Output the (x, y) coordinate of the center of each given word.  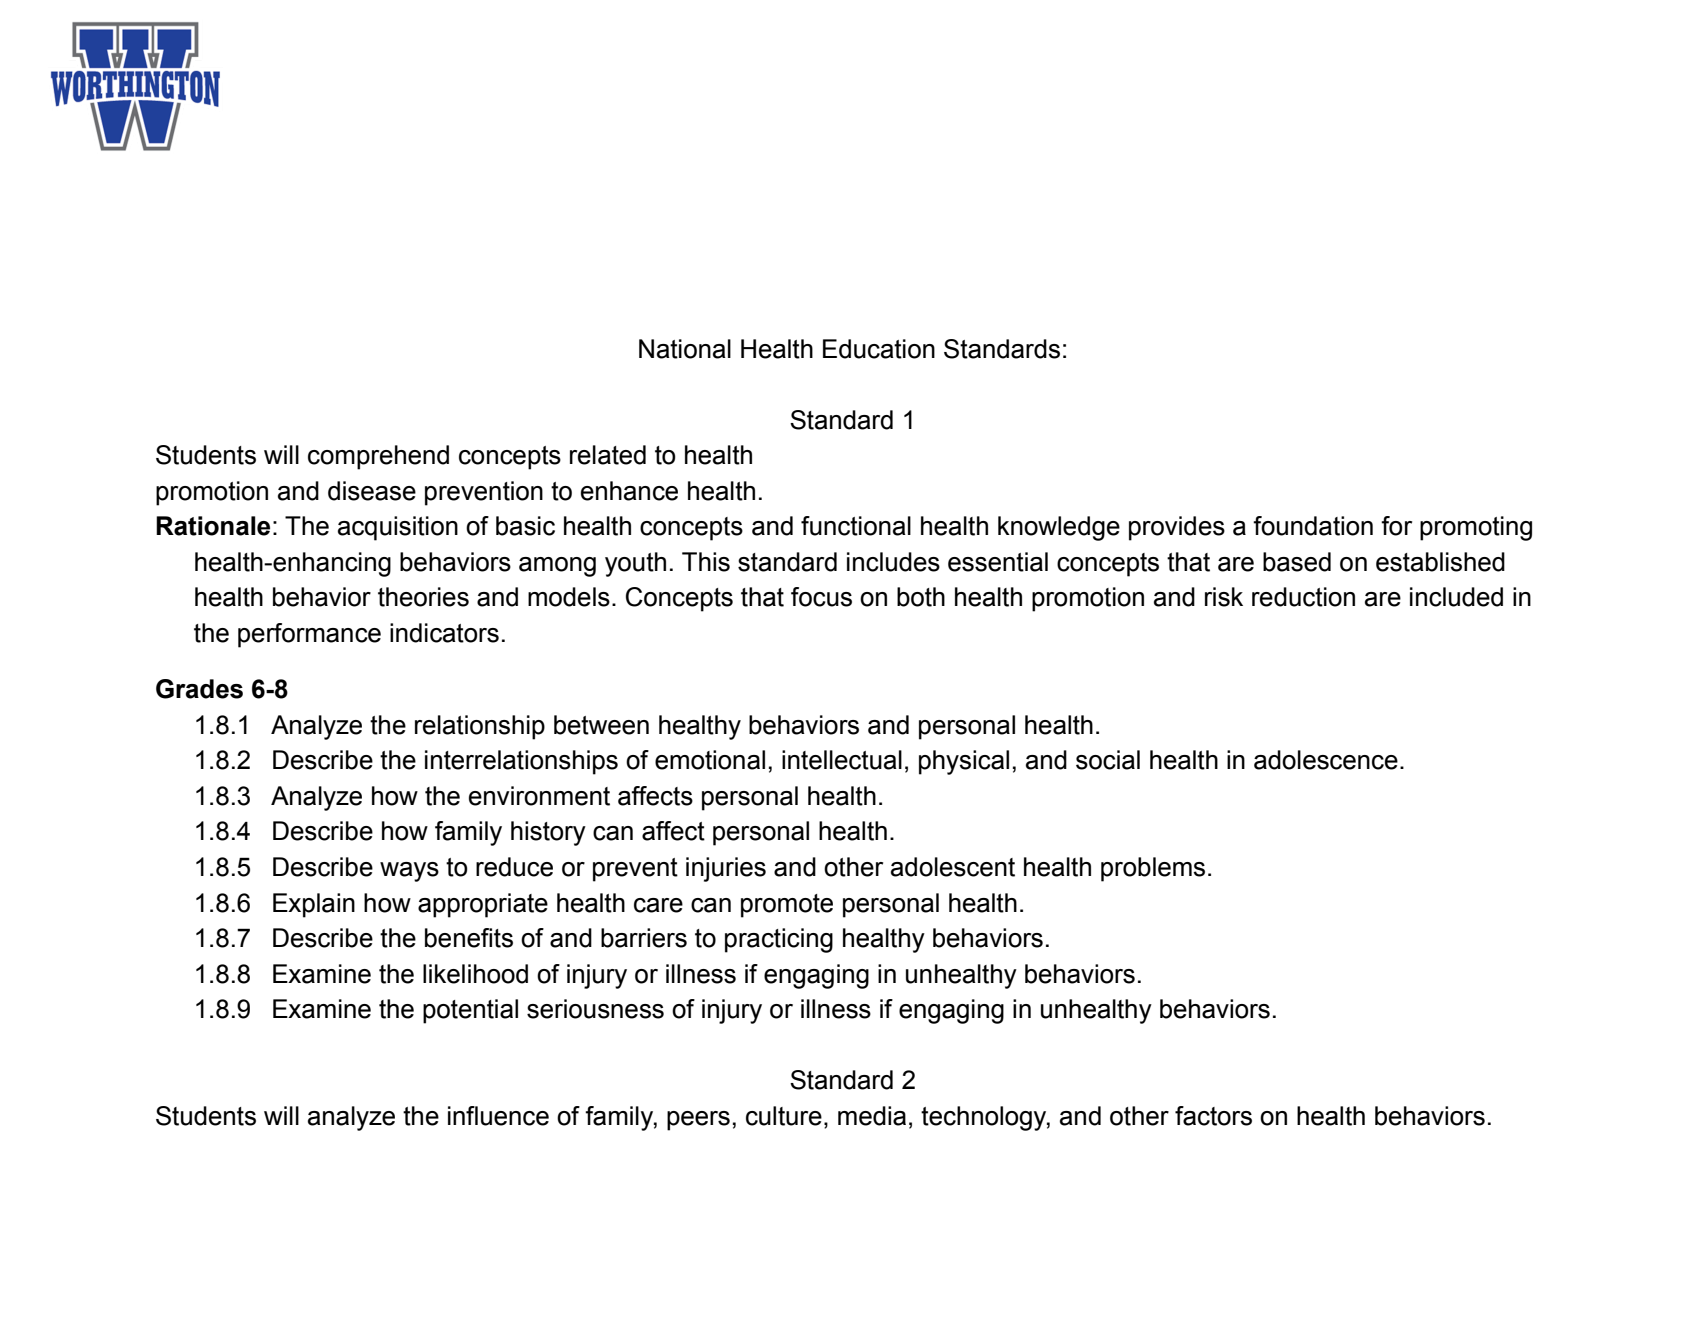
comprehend (378, 457)
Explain (314, 905)
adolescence (1326, 760)
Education (879, 349)
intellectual (842, 760)
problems (1153, 869)
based (1297, 562)
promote (787, 906)
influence (498, 1116)
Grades (199, 689)
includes (893, 562)
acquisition (398, 528)
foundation (1313, 526)
